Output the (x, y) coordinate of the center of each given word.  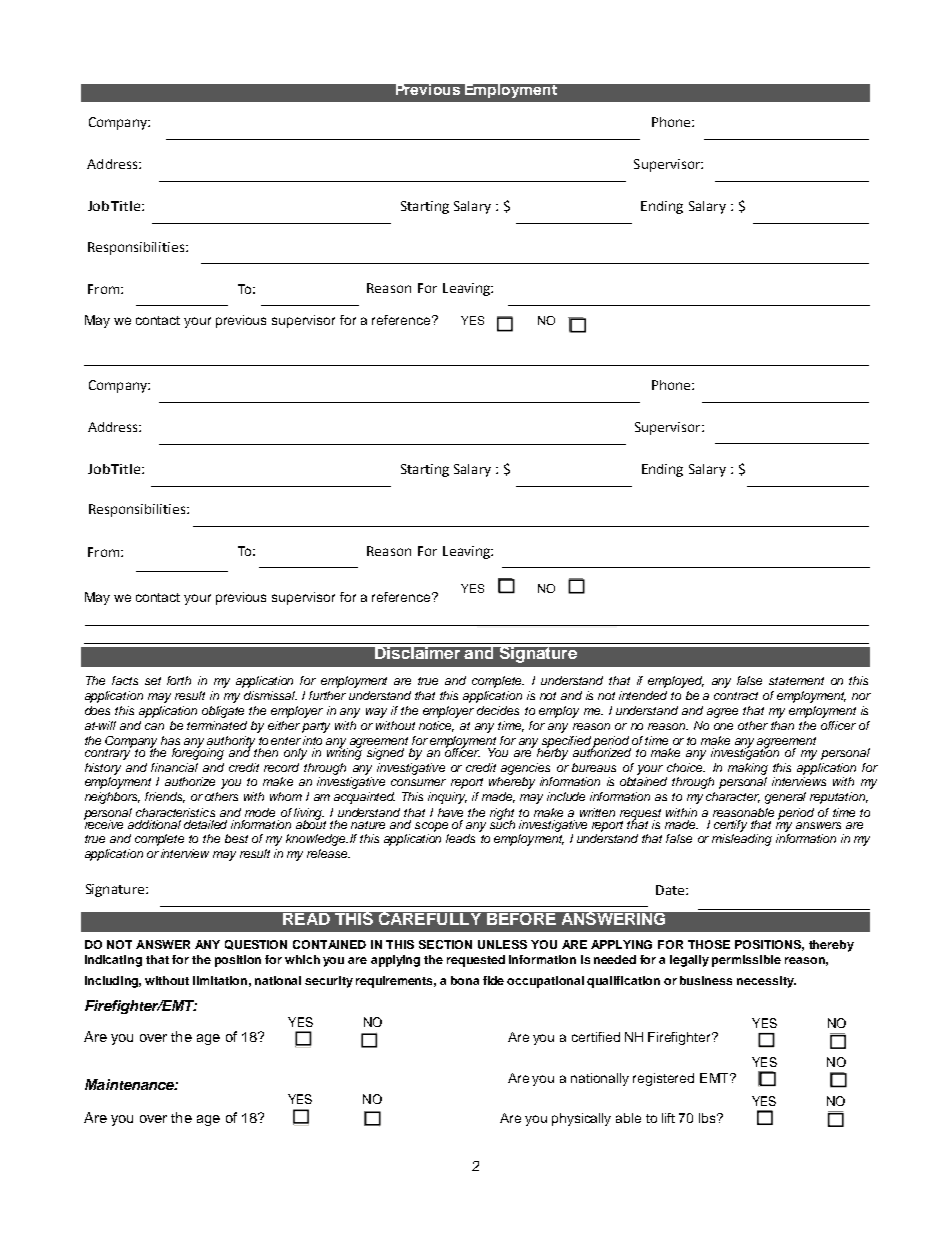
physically (581, 1119)
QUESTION (256, 945)
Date (671, 890)
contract (736, 696)
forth (179, 680)
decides (498, 710)
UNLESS (502, 944)
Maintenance (130, 1084)
